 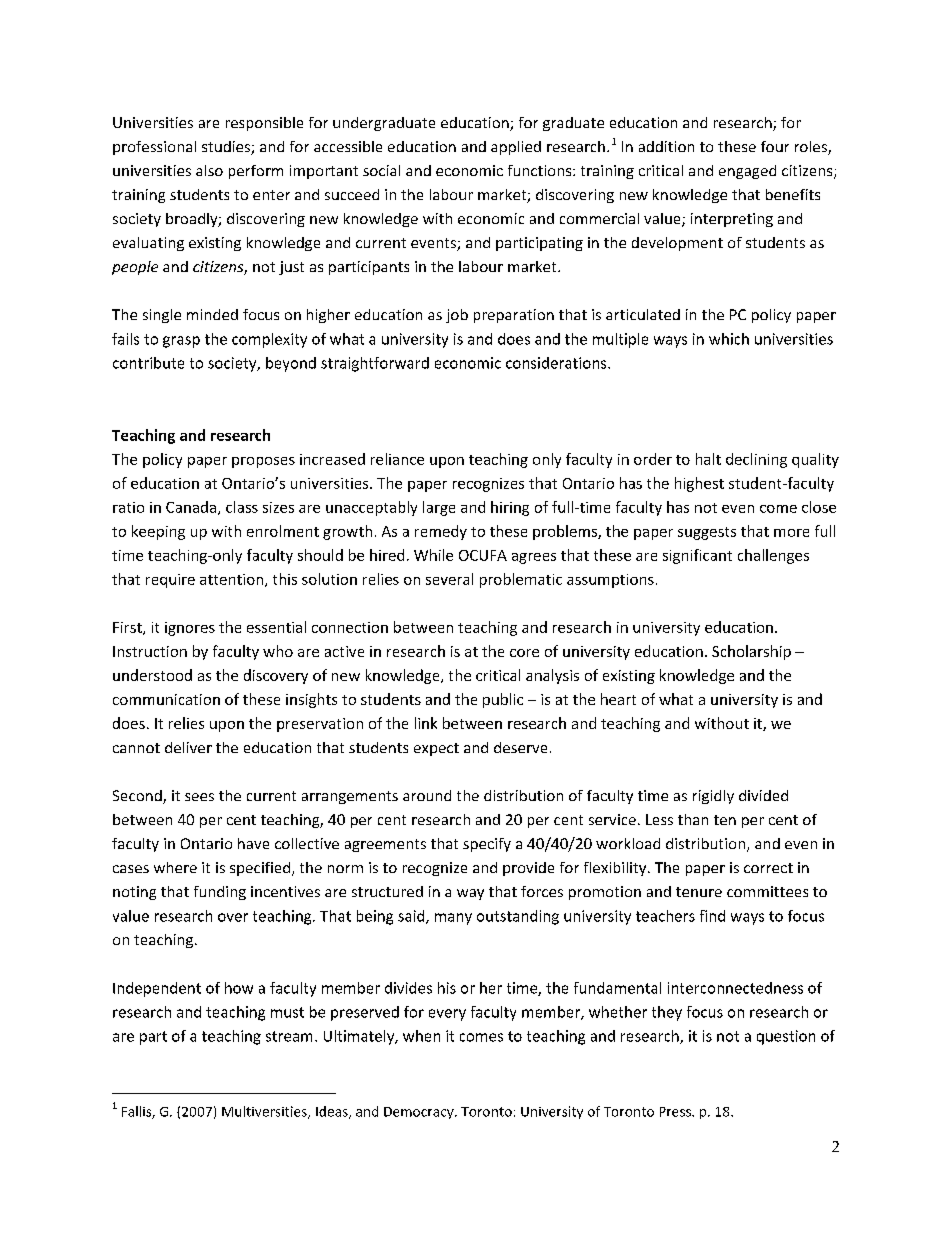 What do you see at coordinates (436, 749) in the document?
I see `expect` at bounding box center [436, 749].
